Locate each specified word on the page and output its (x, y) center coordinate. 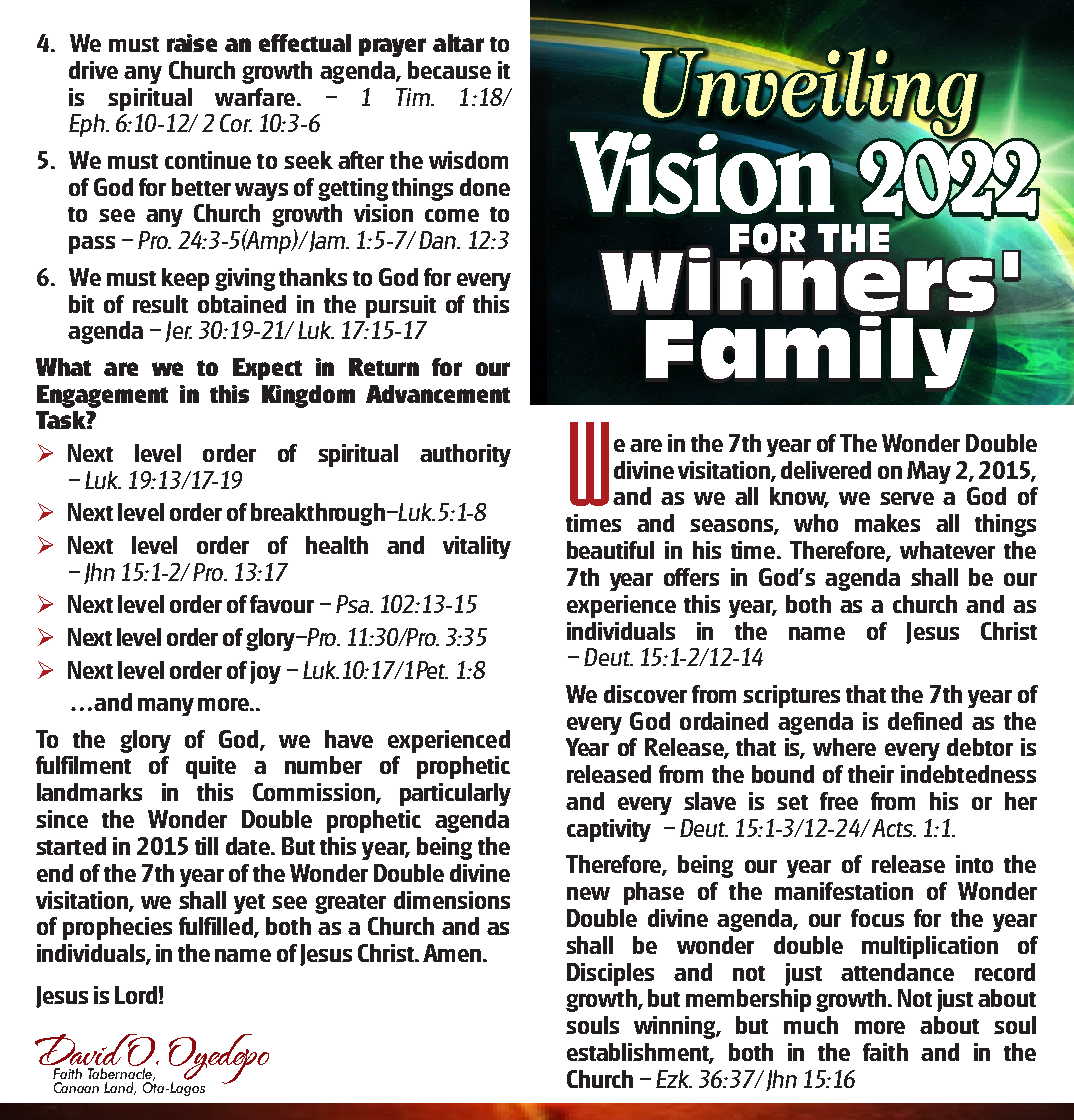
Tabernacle (121, 1073)
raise (192, 43)
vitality (477, 547)
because (449, 70)
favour (282, 604)
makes (887, 523)
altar (458, 43)
